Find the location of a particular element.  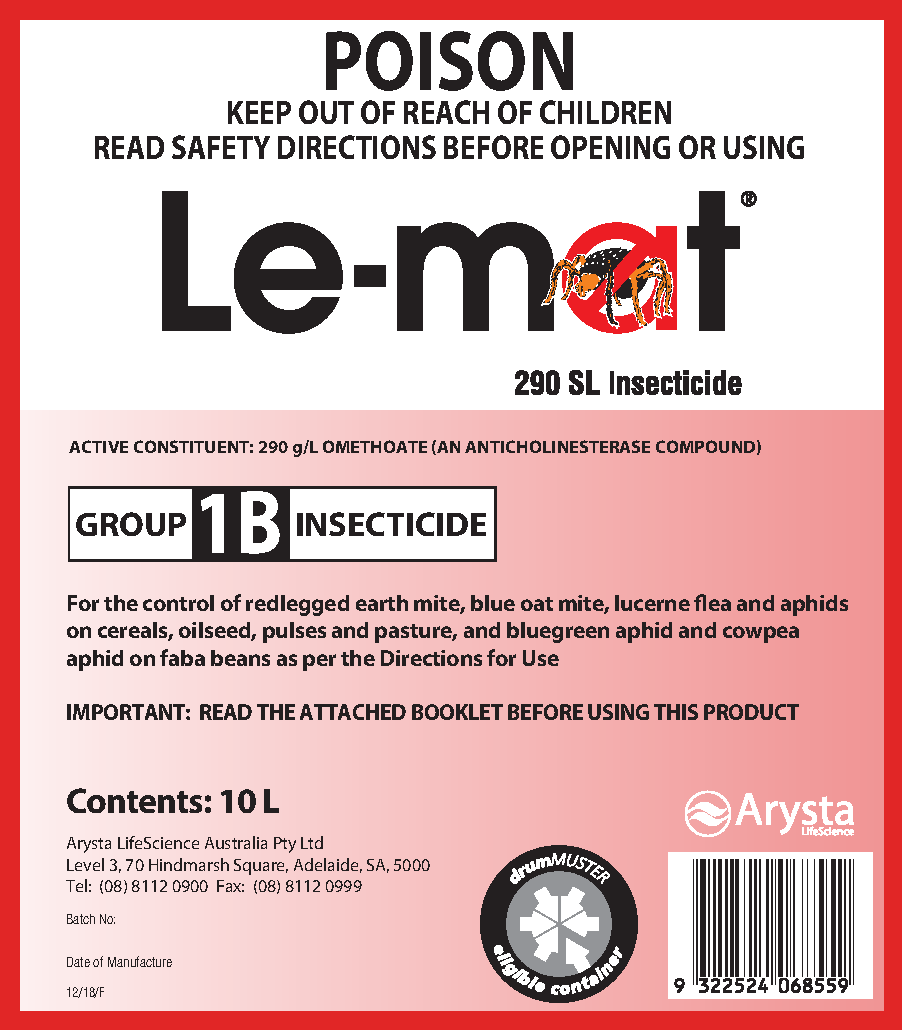

THIS is located at coordinates (676, 712).
